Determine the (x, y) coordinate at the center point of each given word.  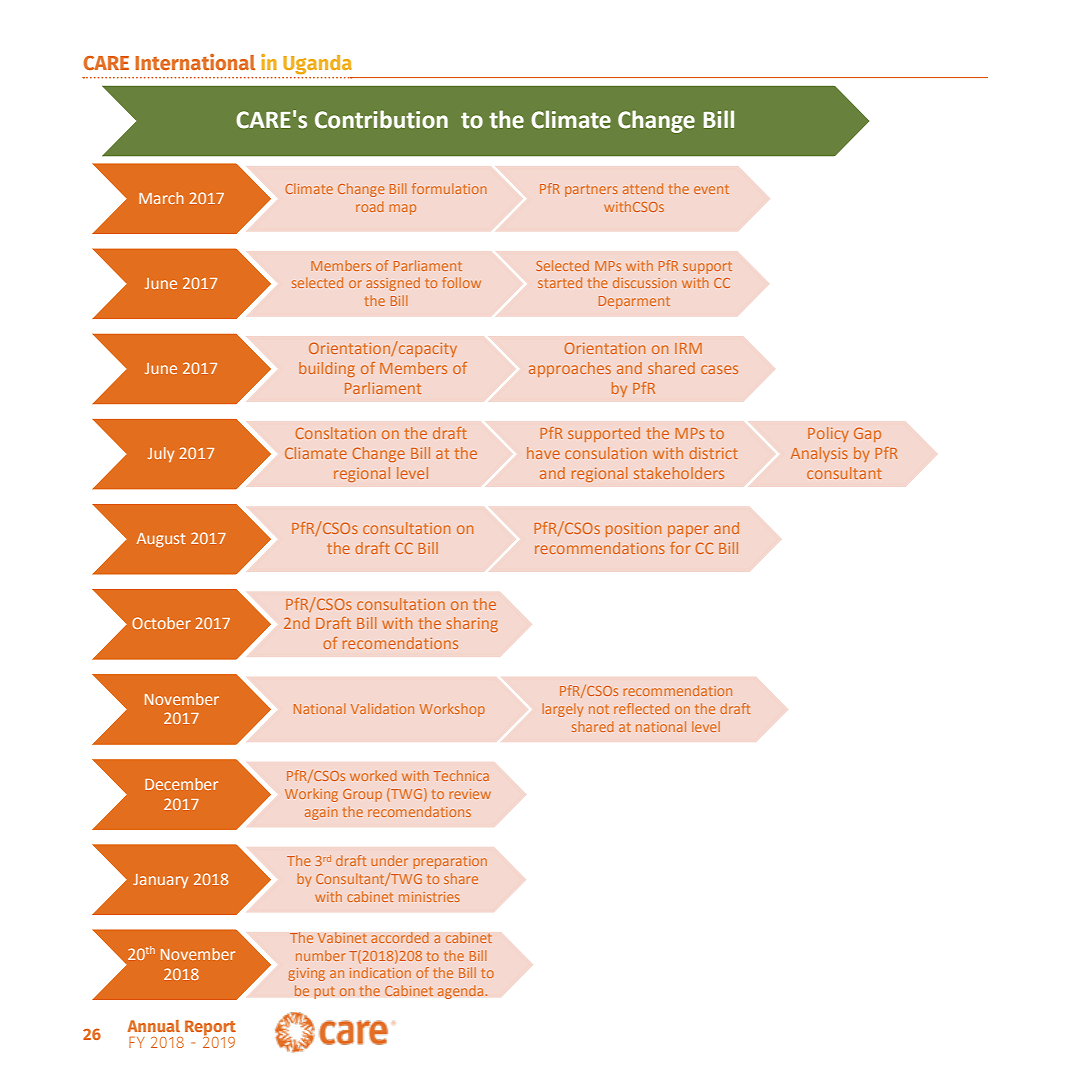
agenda (462, 992)
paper (688, 531)
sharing (472, 624)
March (161, 198)
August (161, 540)
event (711, 189)
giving (306, 974)
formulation (449, 188)
